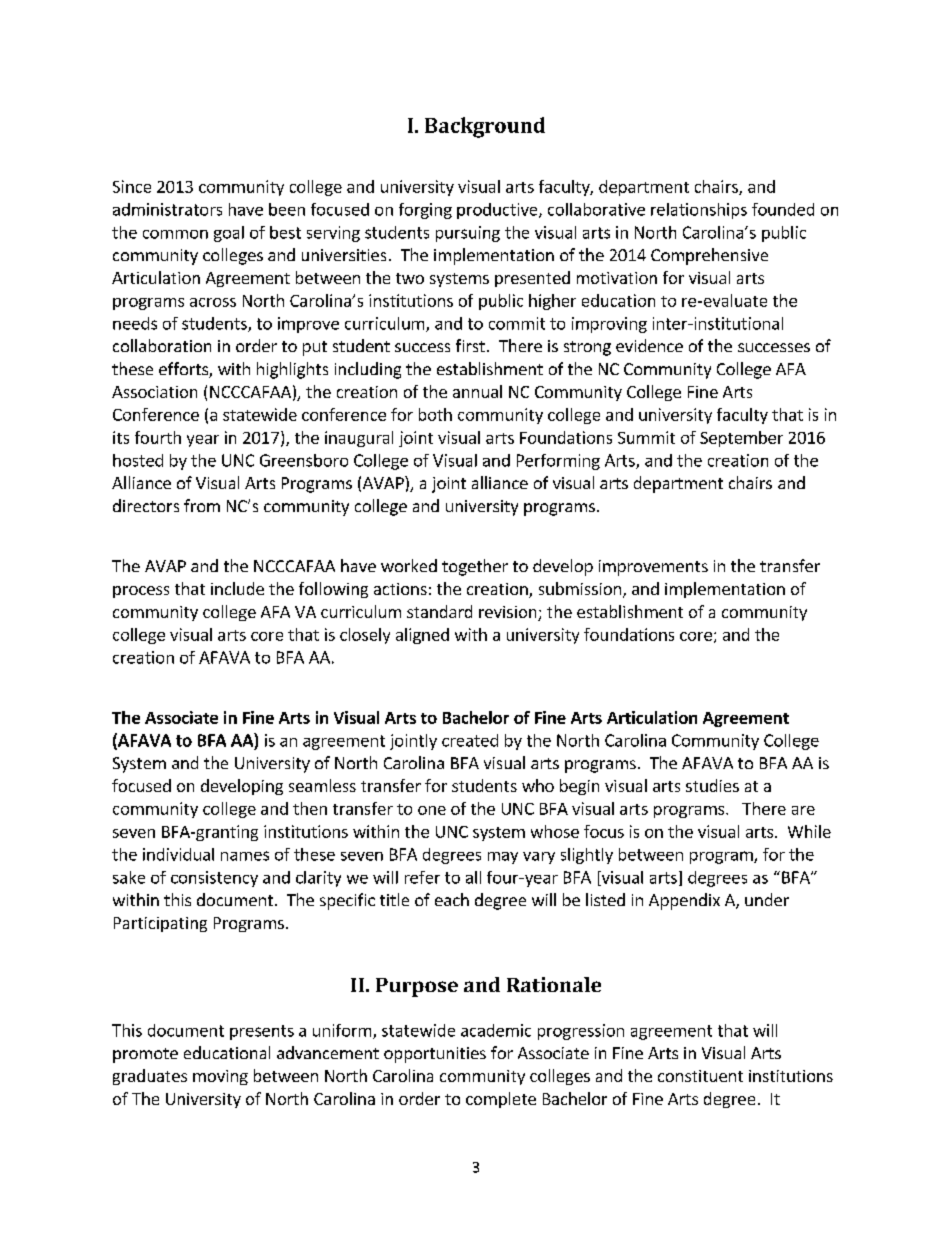  What do you see at coordinates (435, 1055) in the page?
I see `opportunities` at bounding box center [435, 1055].
